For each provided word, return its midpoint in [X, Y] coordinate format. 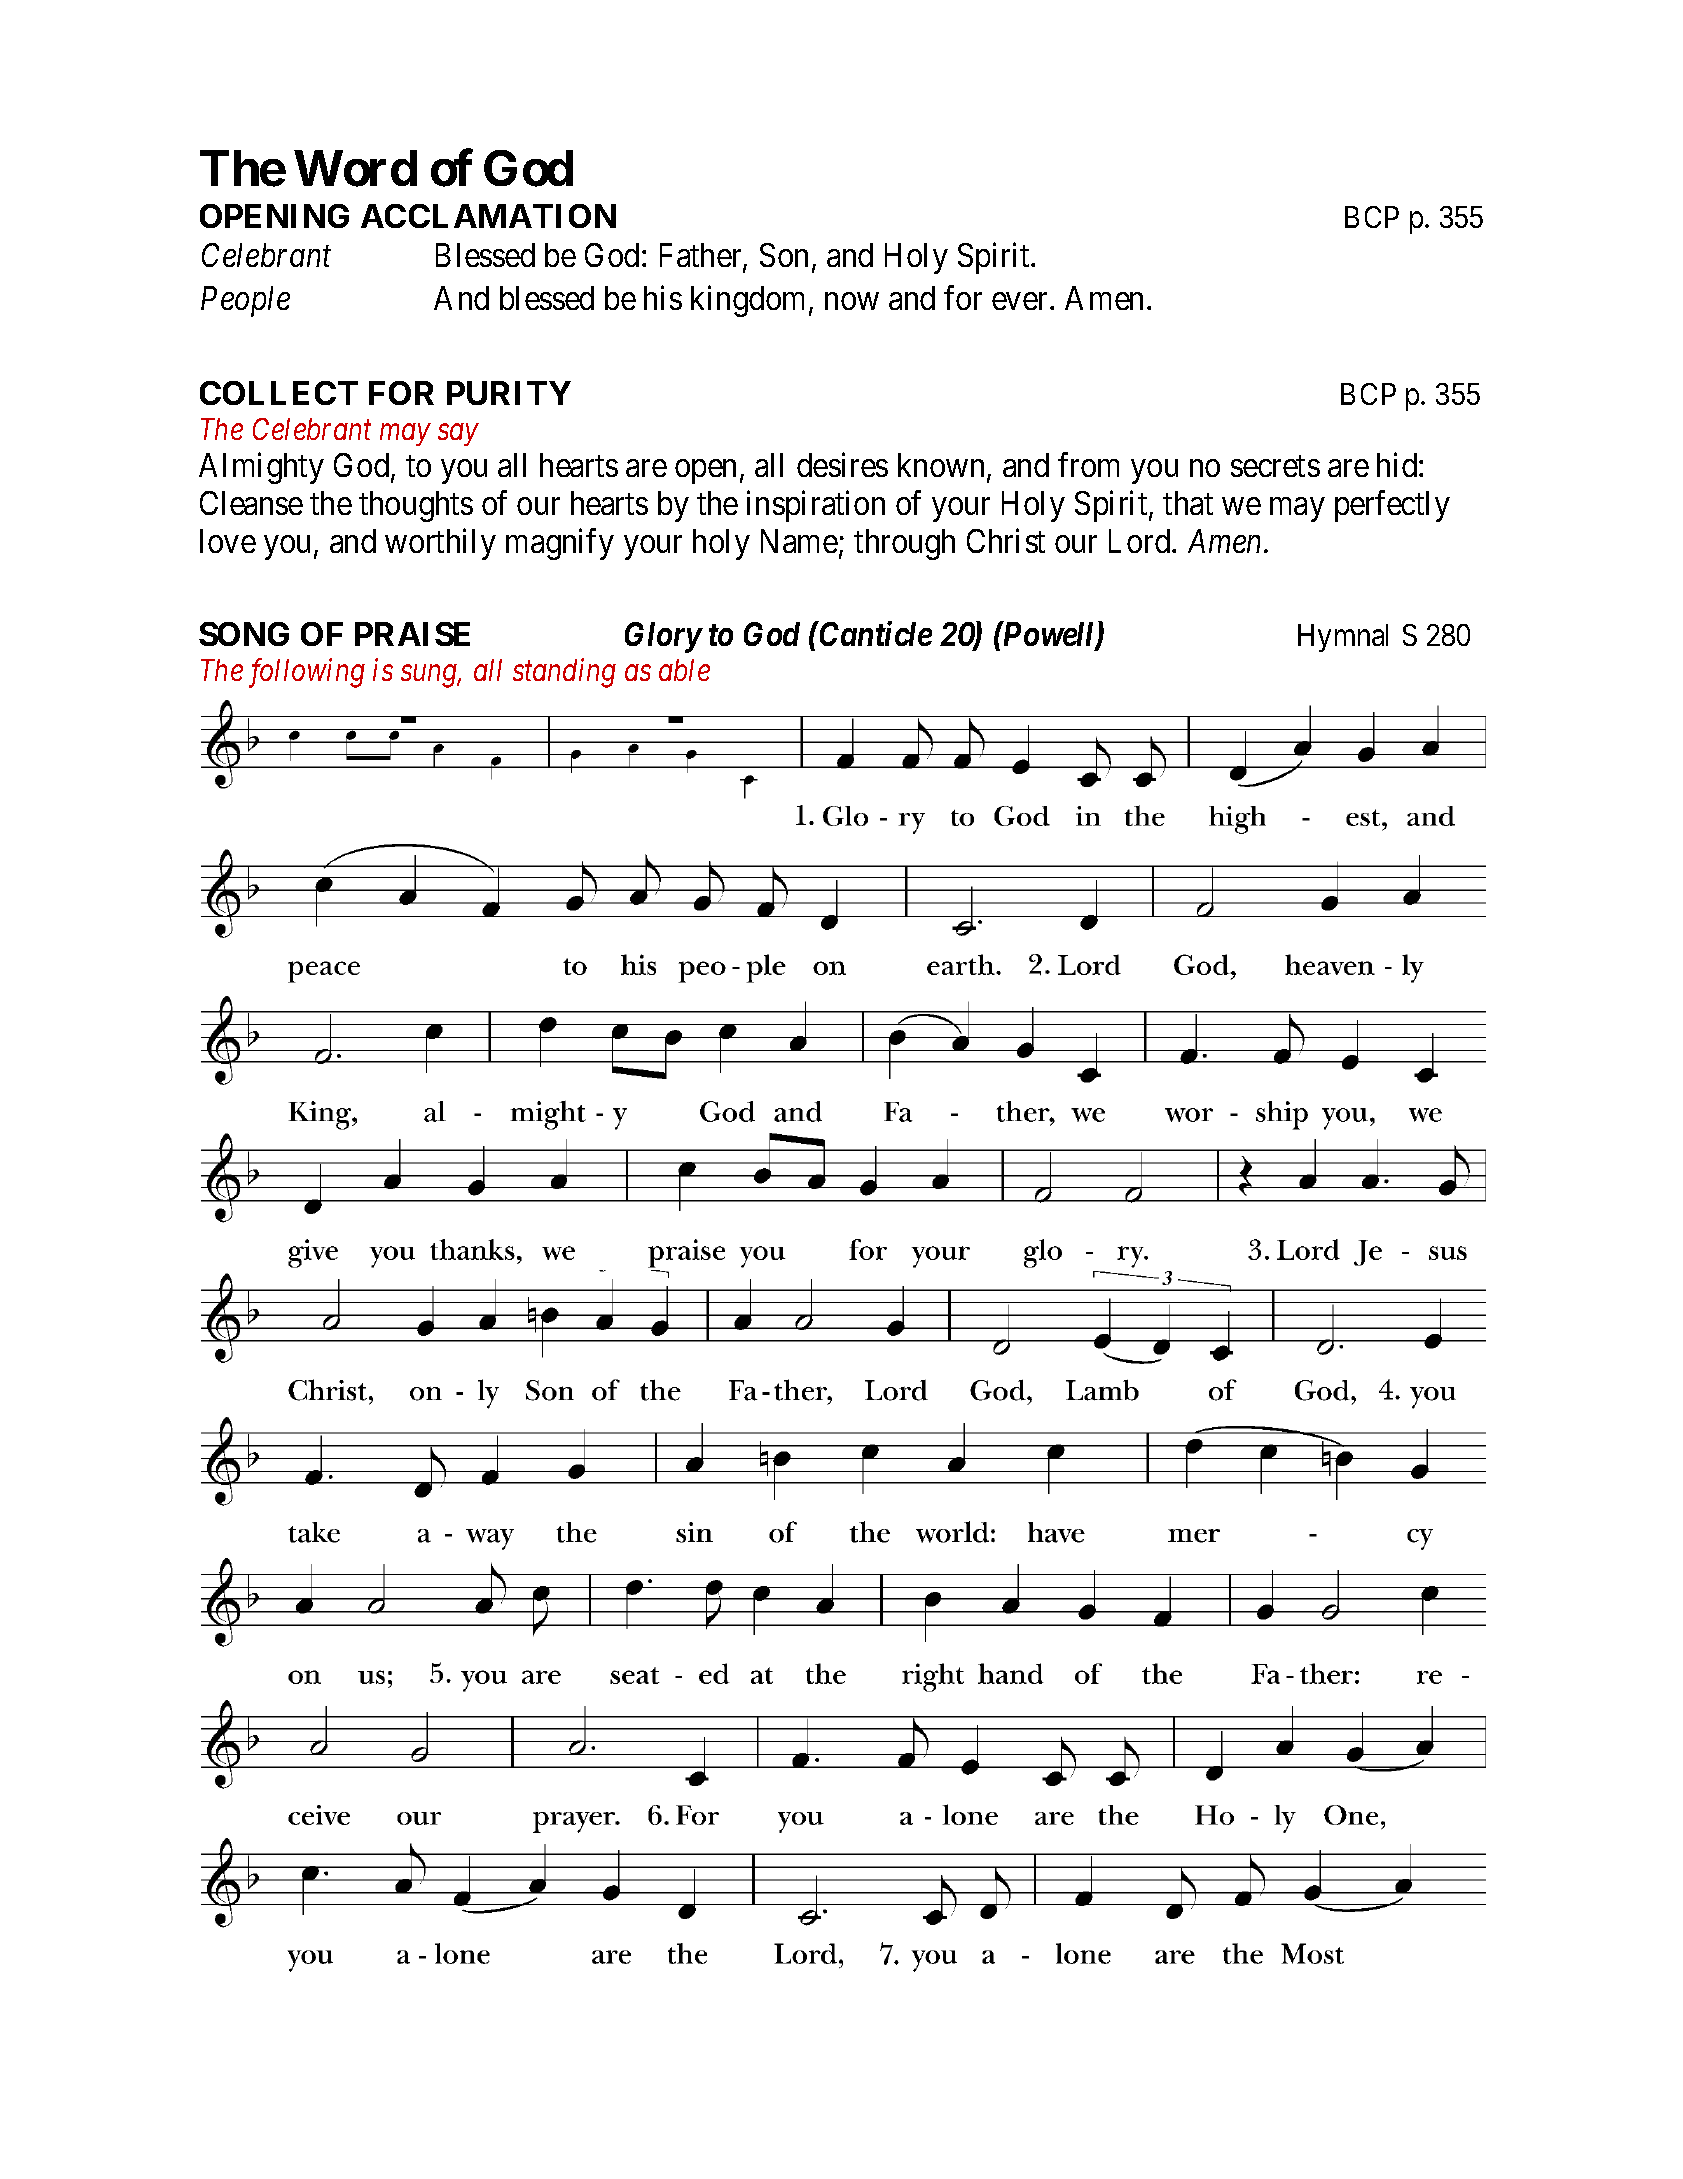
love [228, 541]
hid [1398, 464]
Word [356, 169]
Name [799, 541]
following [307, 673]
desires [842, 464]
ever [1021, 301]
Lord [1141, 541]
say [458, 435]
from [1088, 464]
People [245, 301]
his [663, 297]
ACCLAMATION [488, 216]
